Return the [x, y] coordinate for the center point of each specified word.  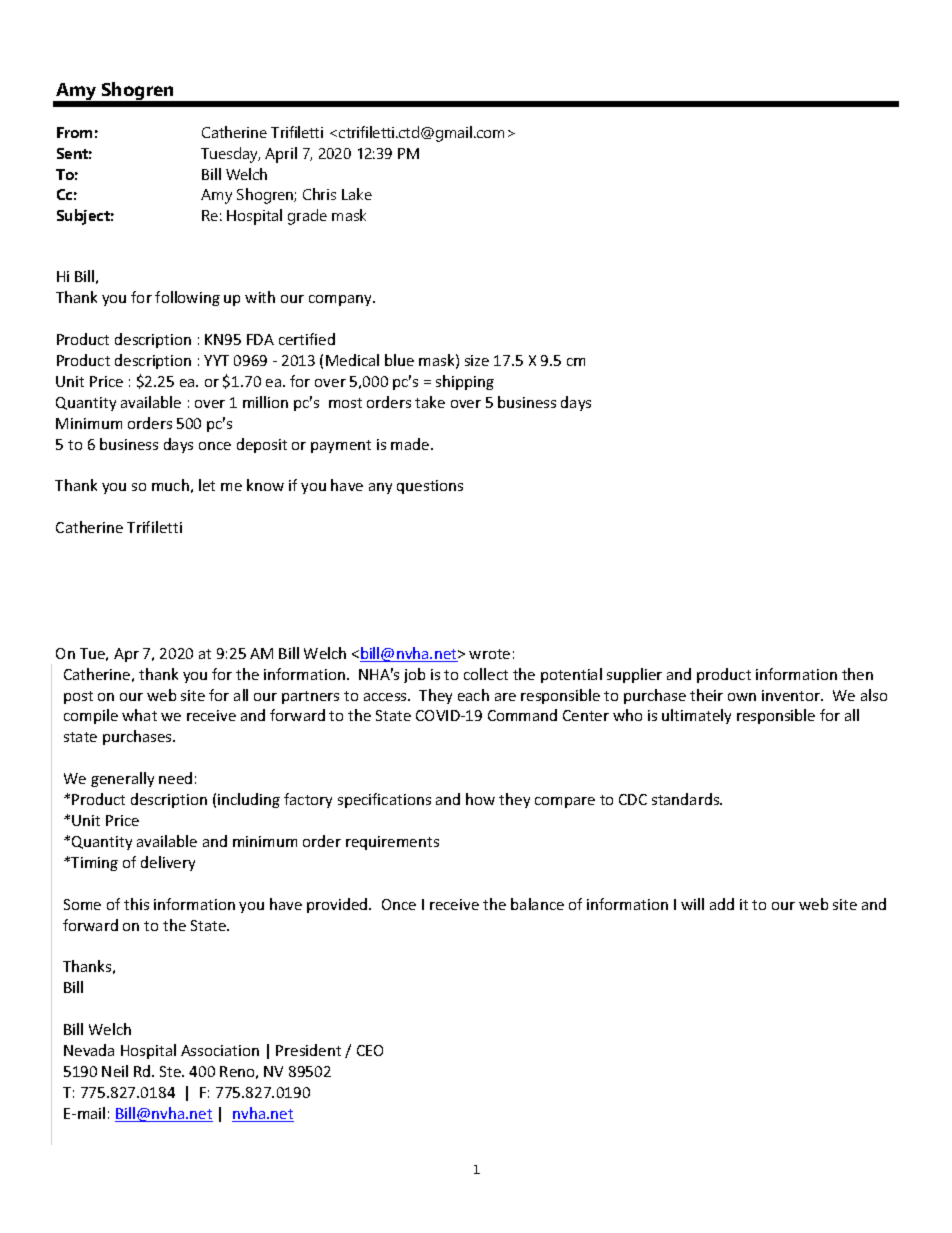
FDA [260, 339]
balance [537, 904]
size [477, 360]
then [857, 674]
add [722, 904]
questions [430, 487]
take [430, 402]
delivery [168, 863]
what [139, 715]
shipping [465, 382]
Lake [357, 194]
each [473, 695]
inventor [792, 695]
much [170, 485]
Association [220, 1050]
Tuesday [230, 155]
